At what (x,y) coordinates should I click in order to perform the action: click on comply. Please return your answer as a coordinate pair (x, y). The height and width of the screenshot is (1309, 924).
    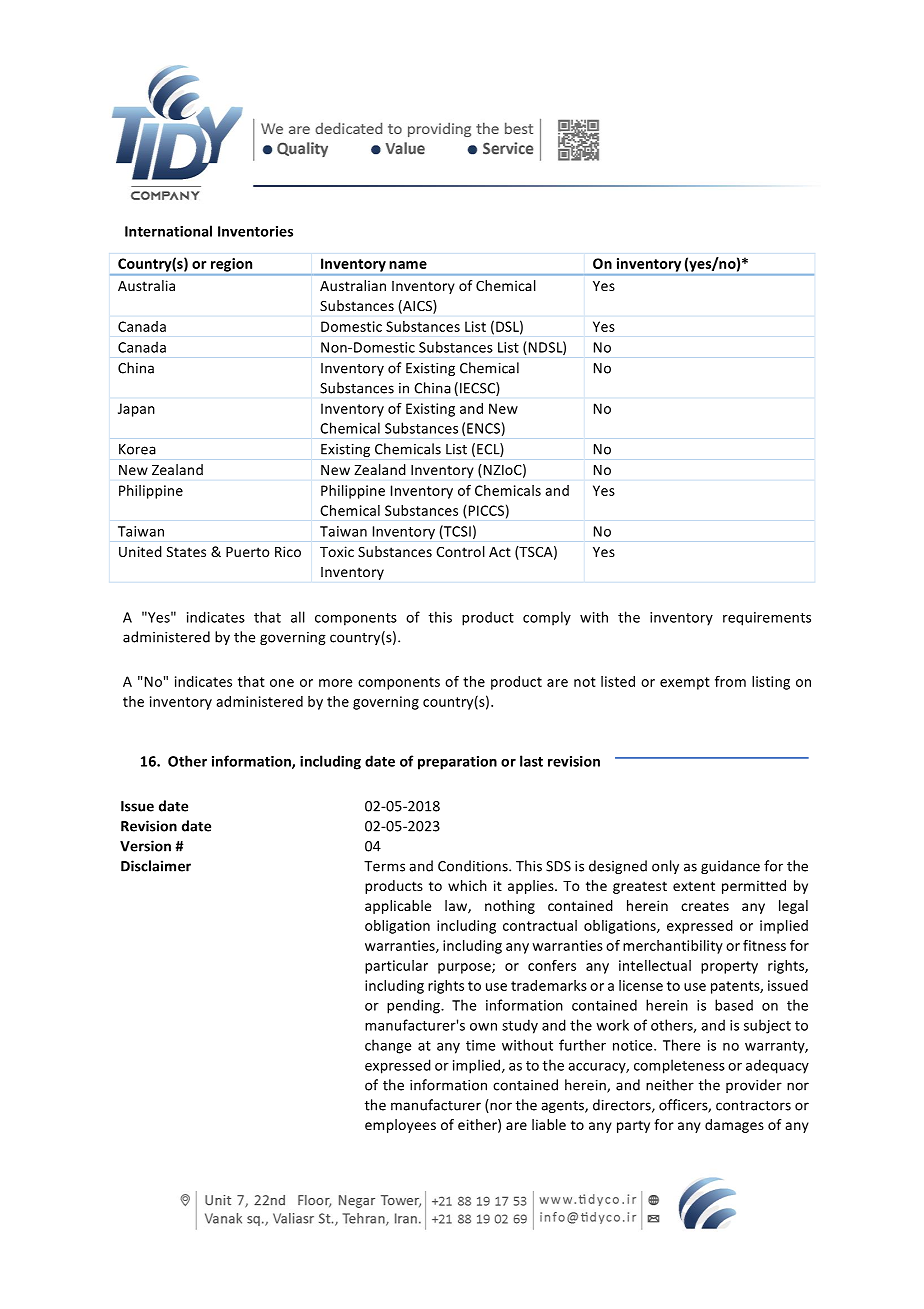
    Looking at the image, I should click on (547, 618).
